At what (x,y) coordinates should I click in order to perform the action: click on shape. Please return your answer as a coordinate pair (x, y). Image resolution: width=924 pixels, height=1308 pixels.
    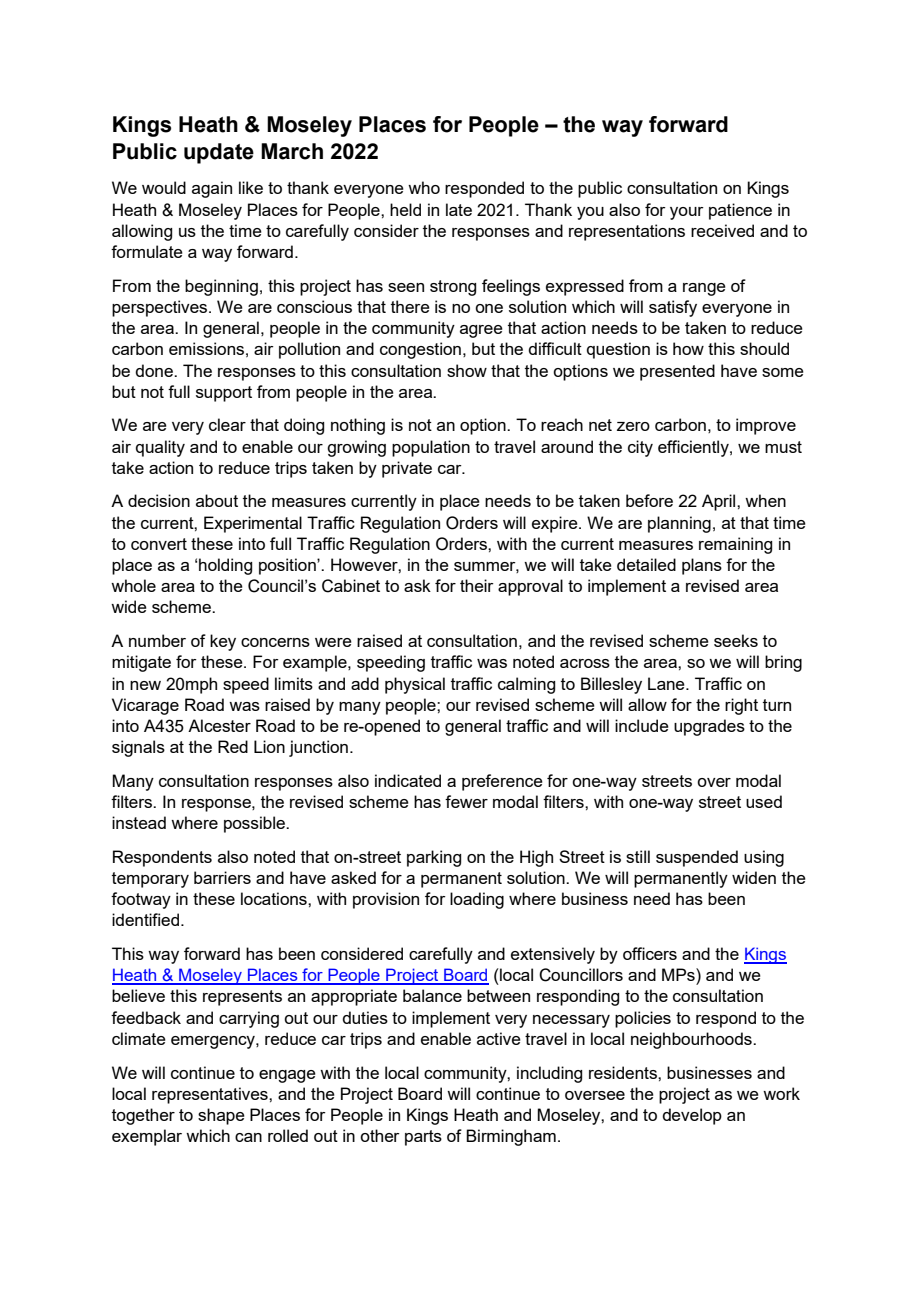
    Looking at the image, I should click on (221, 1116).
